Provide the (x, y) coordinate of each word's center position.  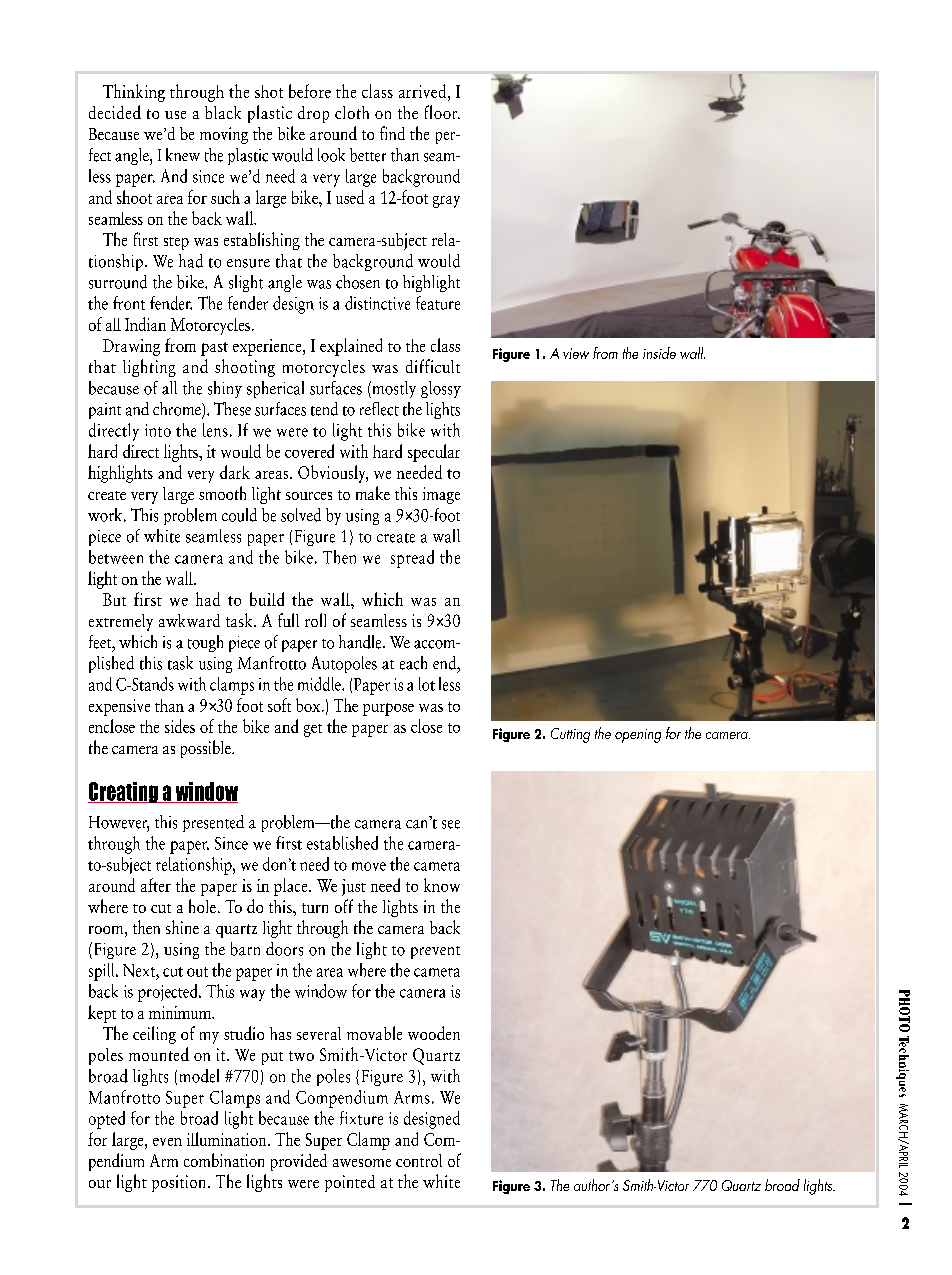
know (442, 885)
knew (183, 154)
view (576, 353)
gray (446, 202)
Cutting (570, 735)
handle (361, 642)
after (156, 885)
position (180, 1183)
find (392, 133)
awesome (362, 1163)
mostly (393, 389)
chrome (178, 410)
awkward (189, 620)
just (354, 887)
